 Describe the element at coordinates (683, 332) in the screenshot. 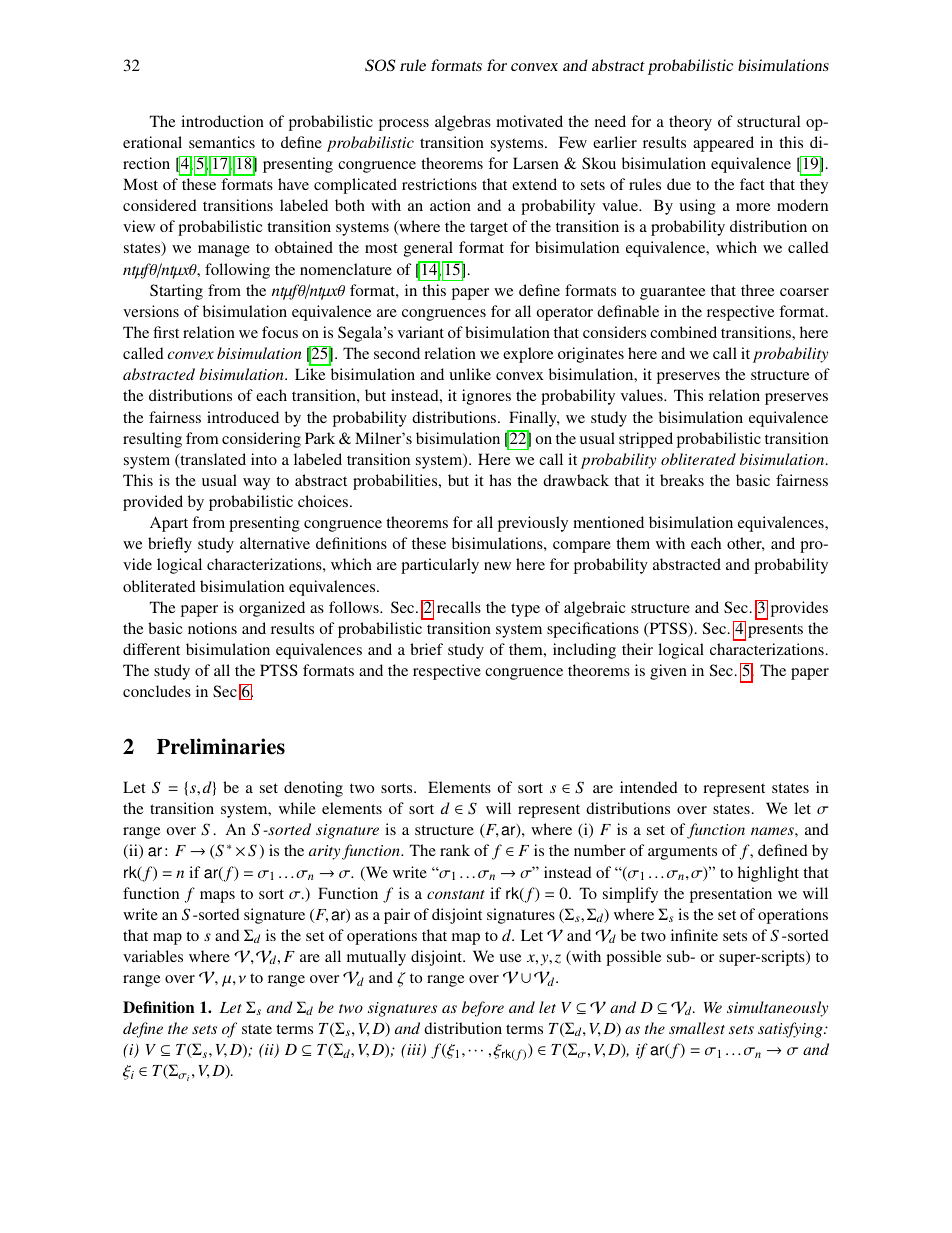

I see `combined` at that location.
